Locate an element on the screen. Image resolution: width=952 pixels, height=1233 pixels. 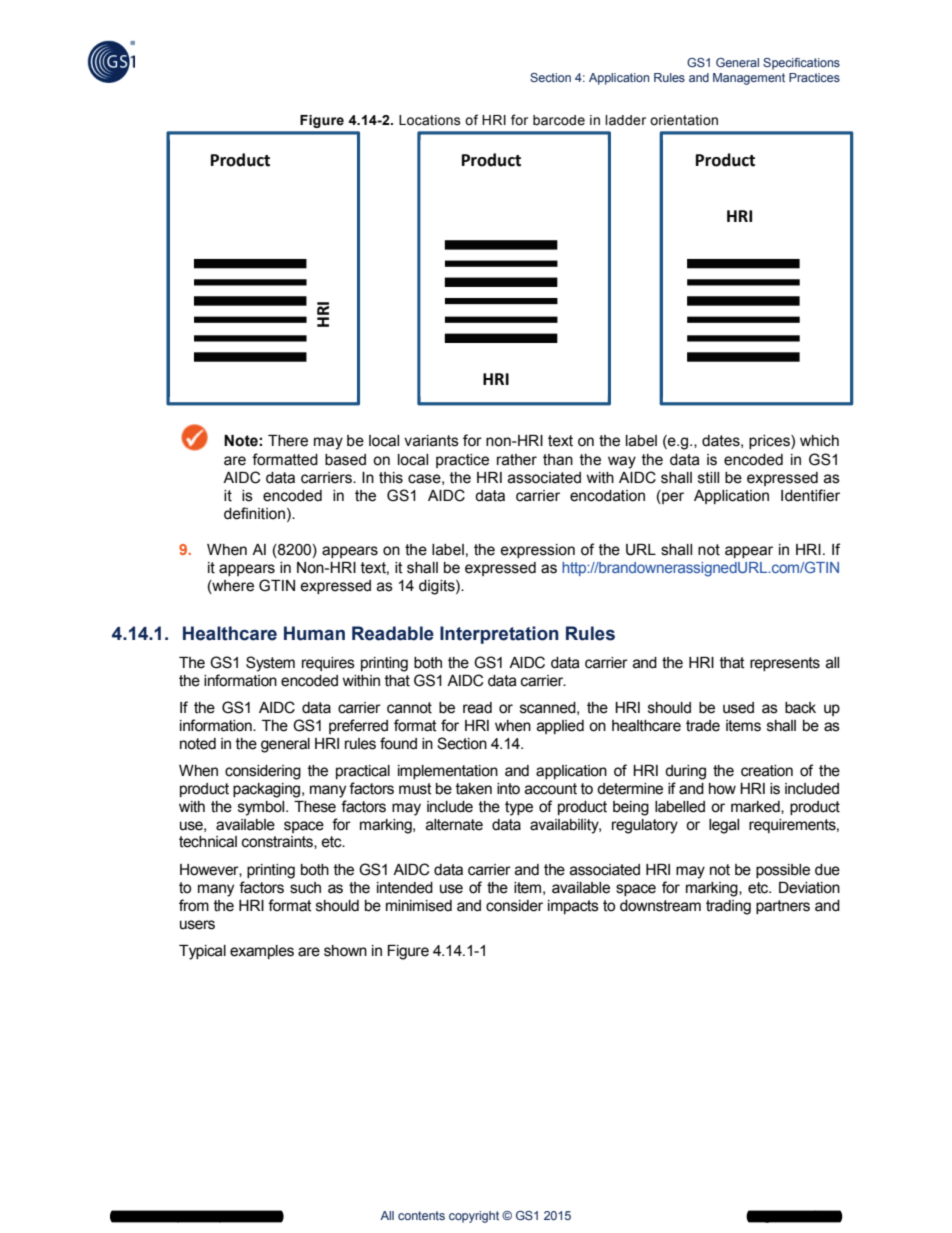
System is located at coordinates (270, 664).
